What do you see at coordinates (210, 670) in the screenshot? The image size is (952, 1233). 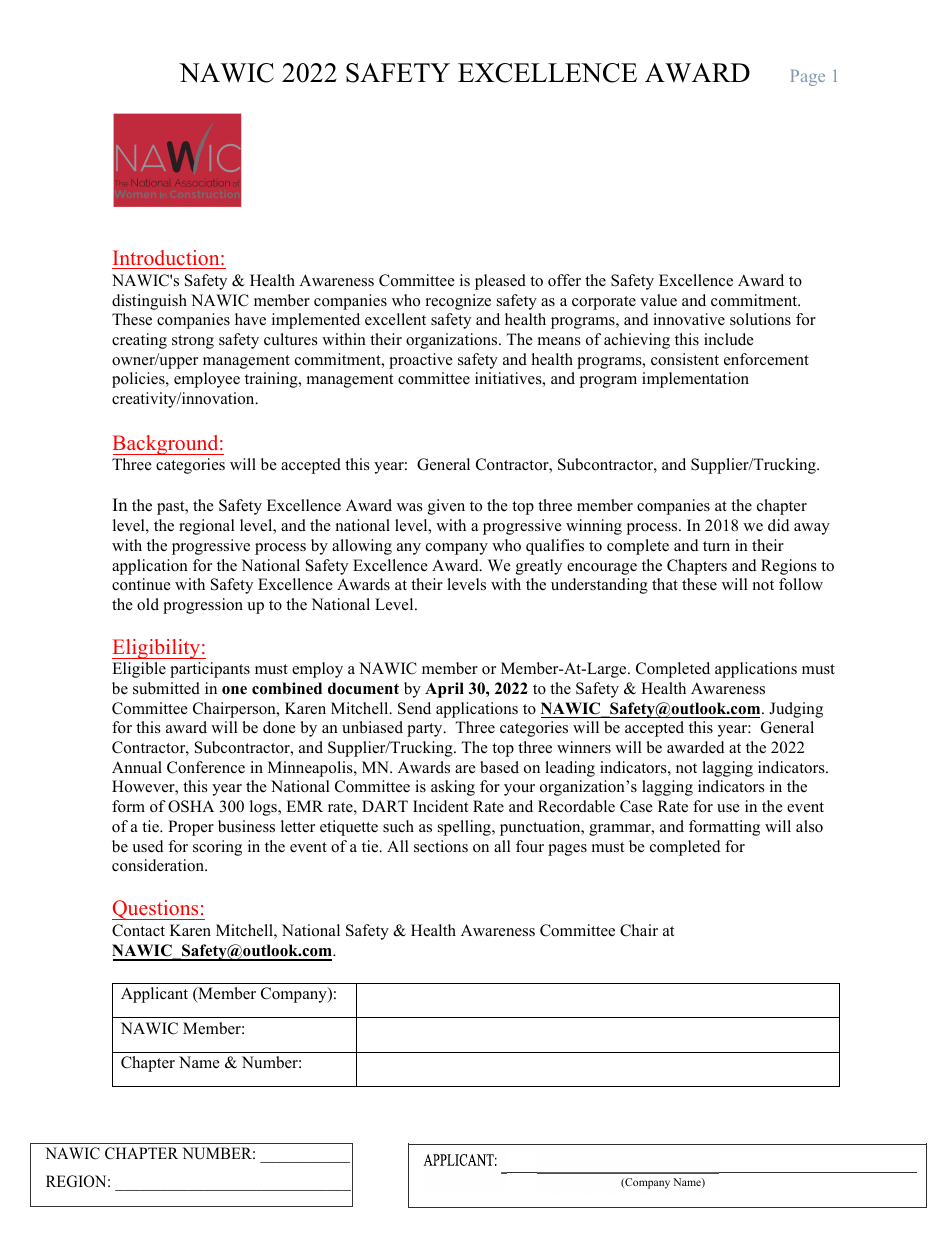 I see `participants` at bounding box center [210, 670].
